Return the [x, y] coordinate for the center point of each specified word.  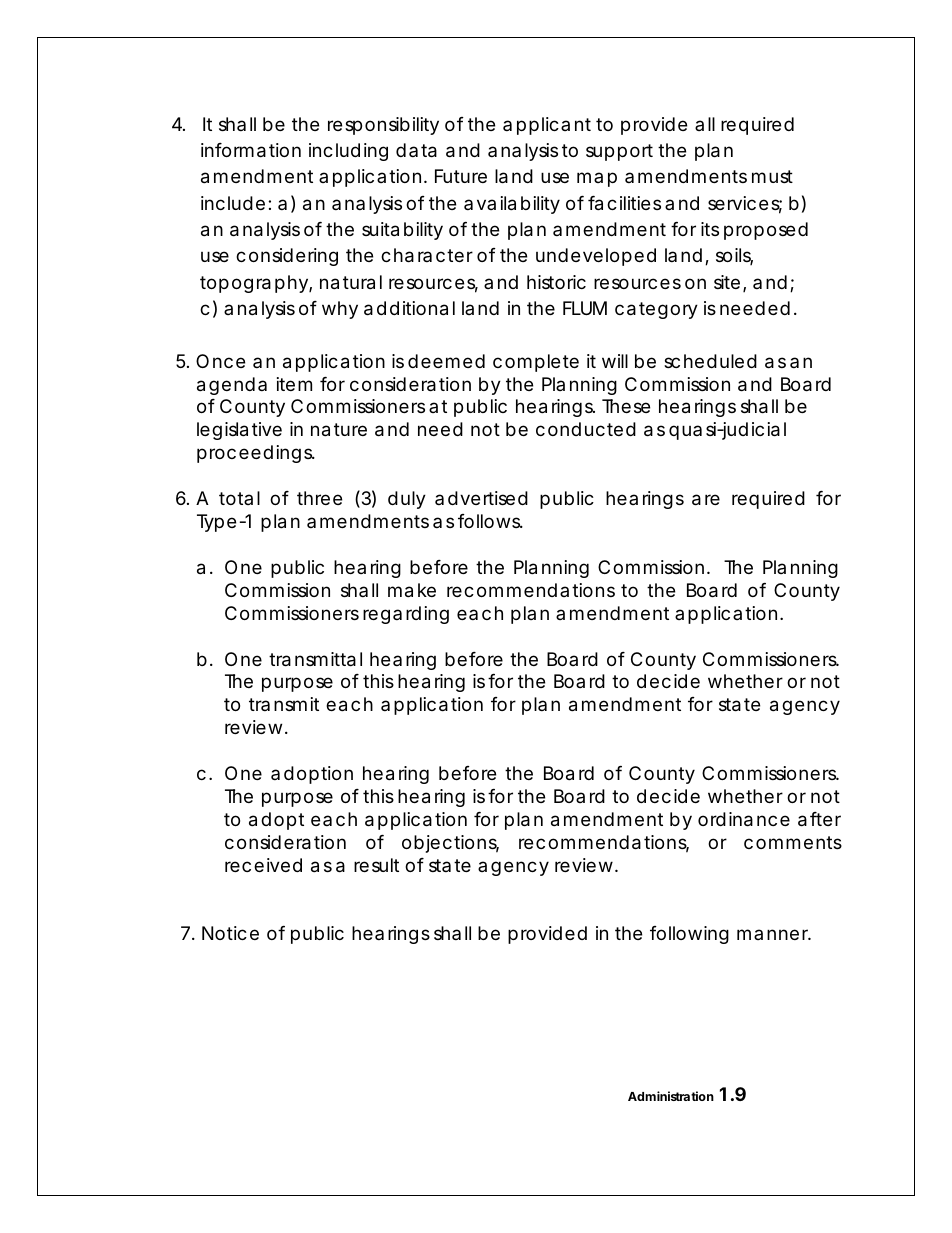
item [294, 384]
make [412, 590]
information [251, 150]
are [706, 500]
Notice [230, 933]
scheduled [710, 361]
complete [536, 363]
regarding [406, 615]
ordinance [744, 819]
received [263, 865]
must [772, 176]
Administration [671, 1096]
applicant [547, 126]
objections [450, 844]
